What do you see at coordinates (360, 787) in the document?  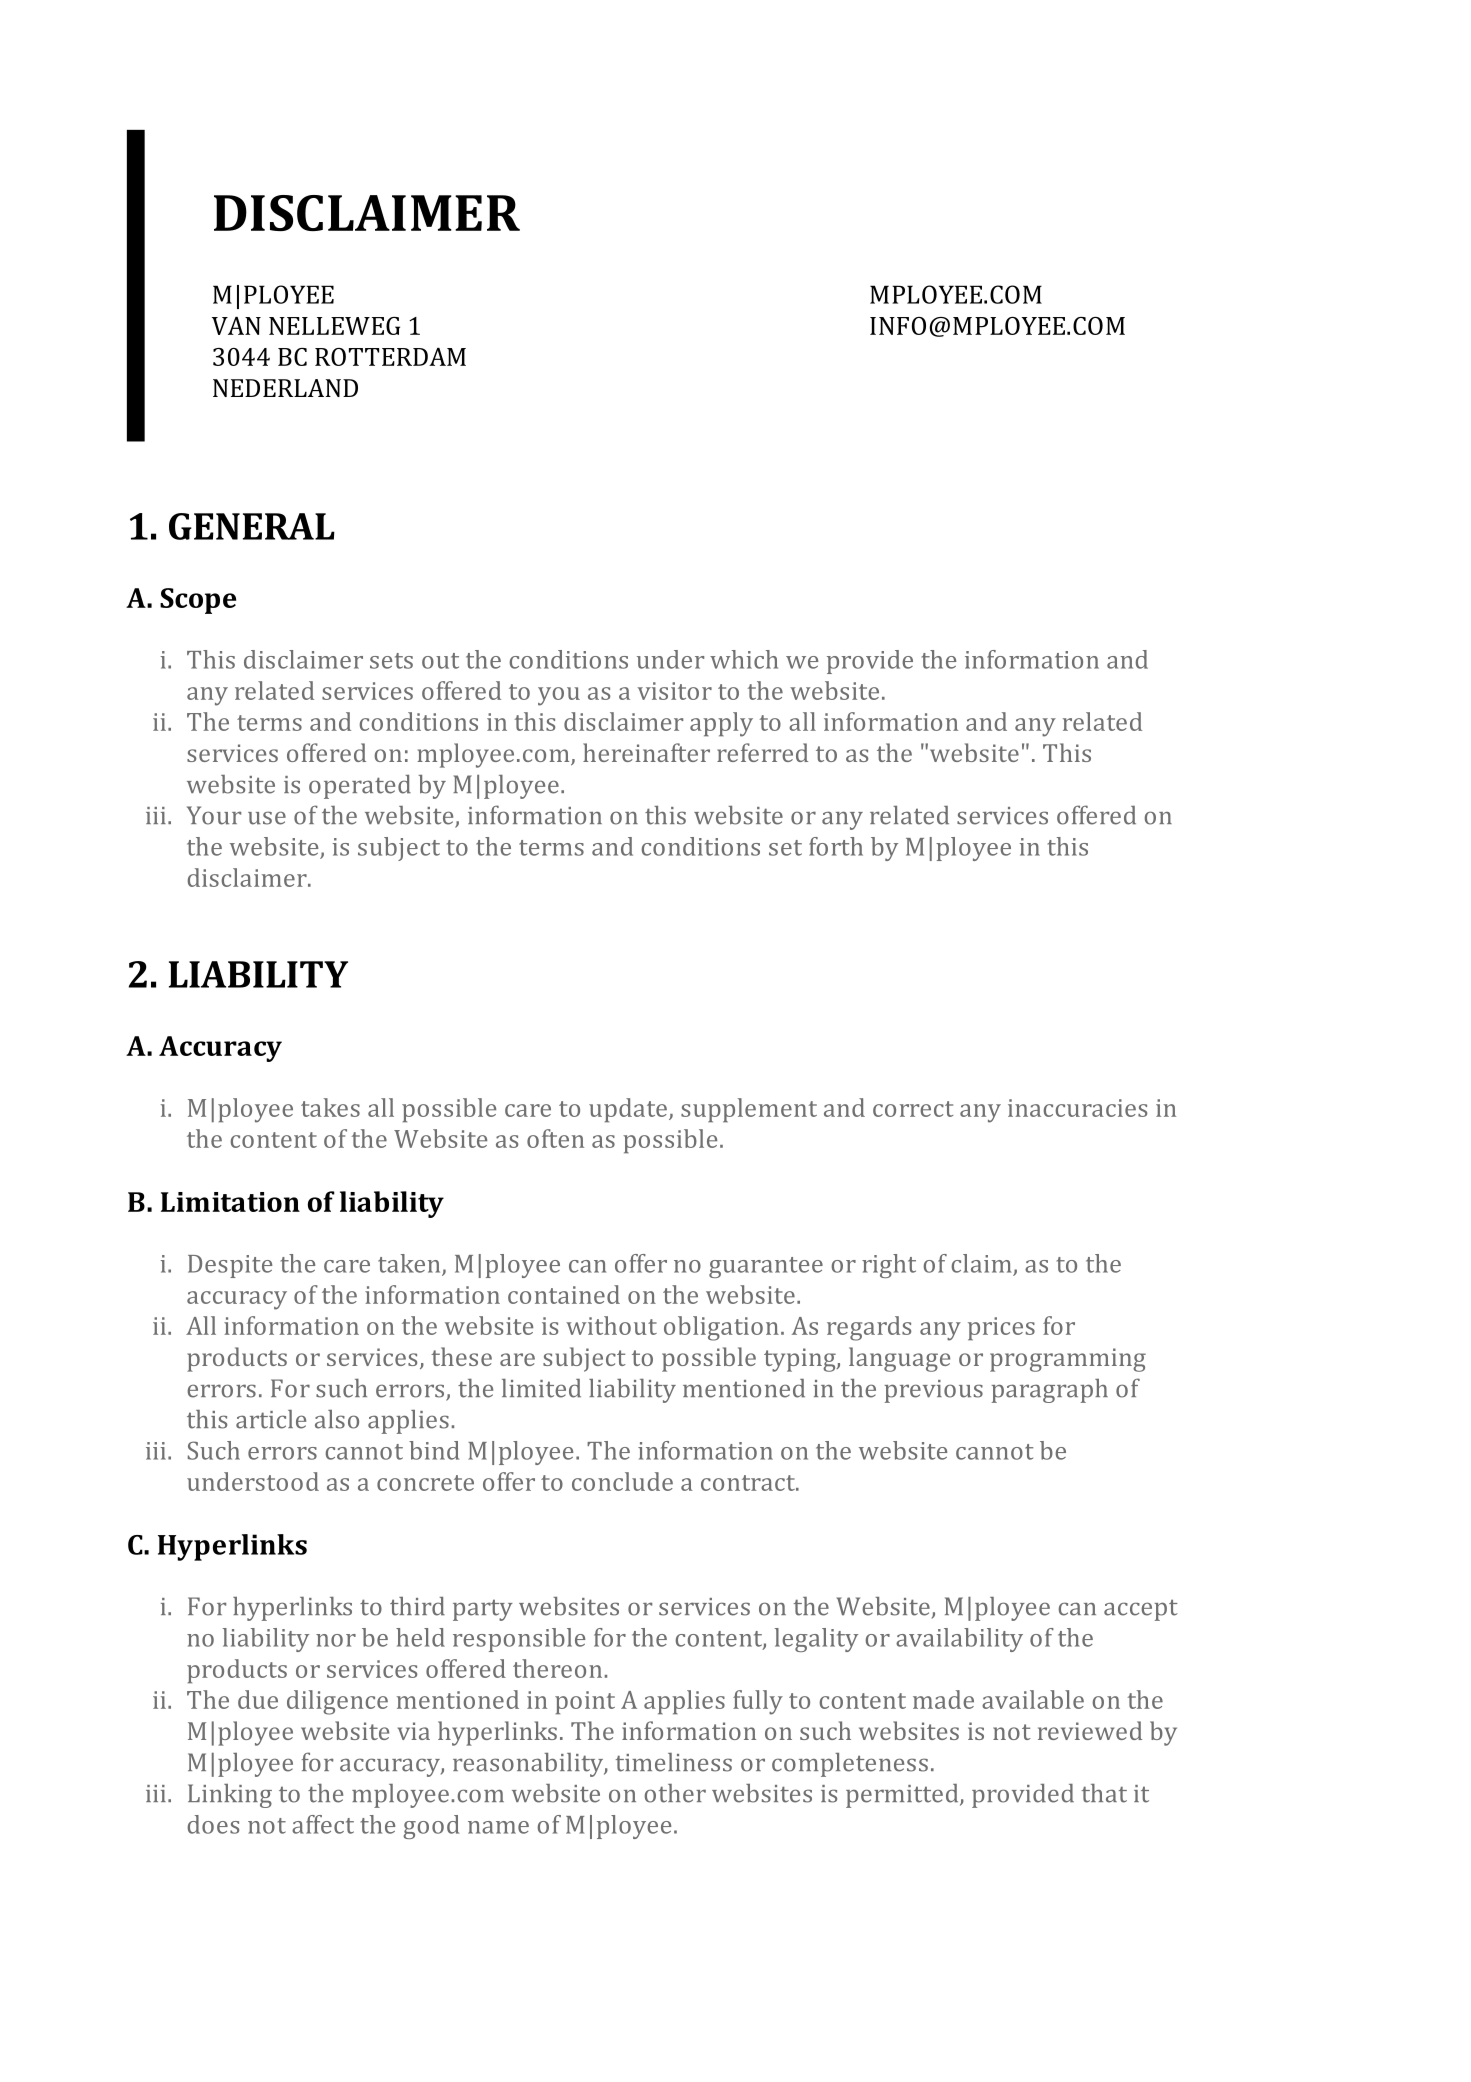 I see `operated` at bounding box center [360, 787].
